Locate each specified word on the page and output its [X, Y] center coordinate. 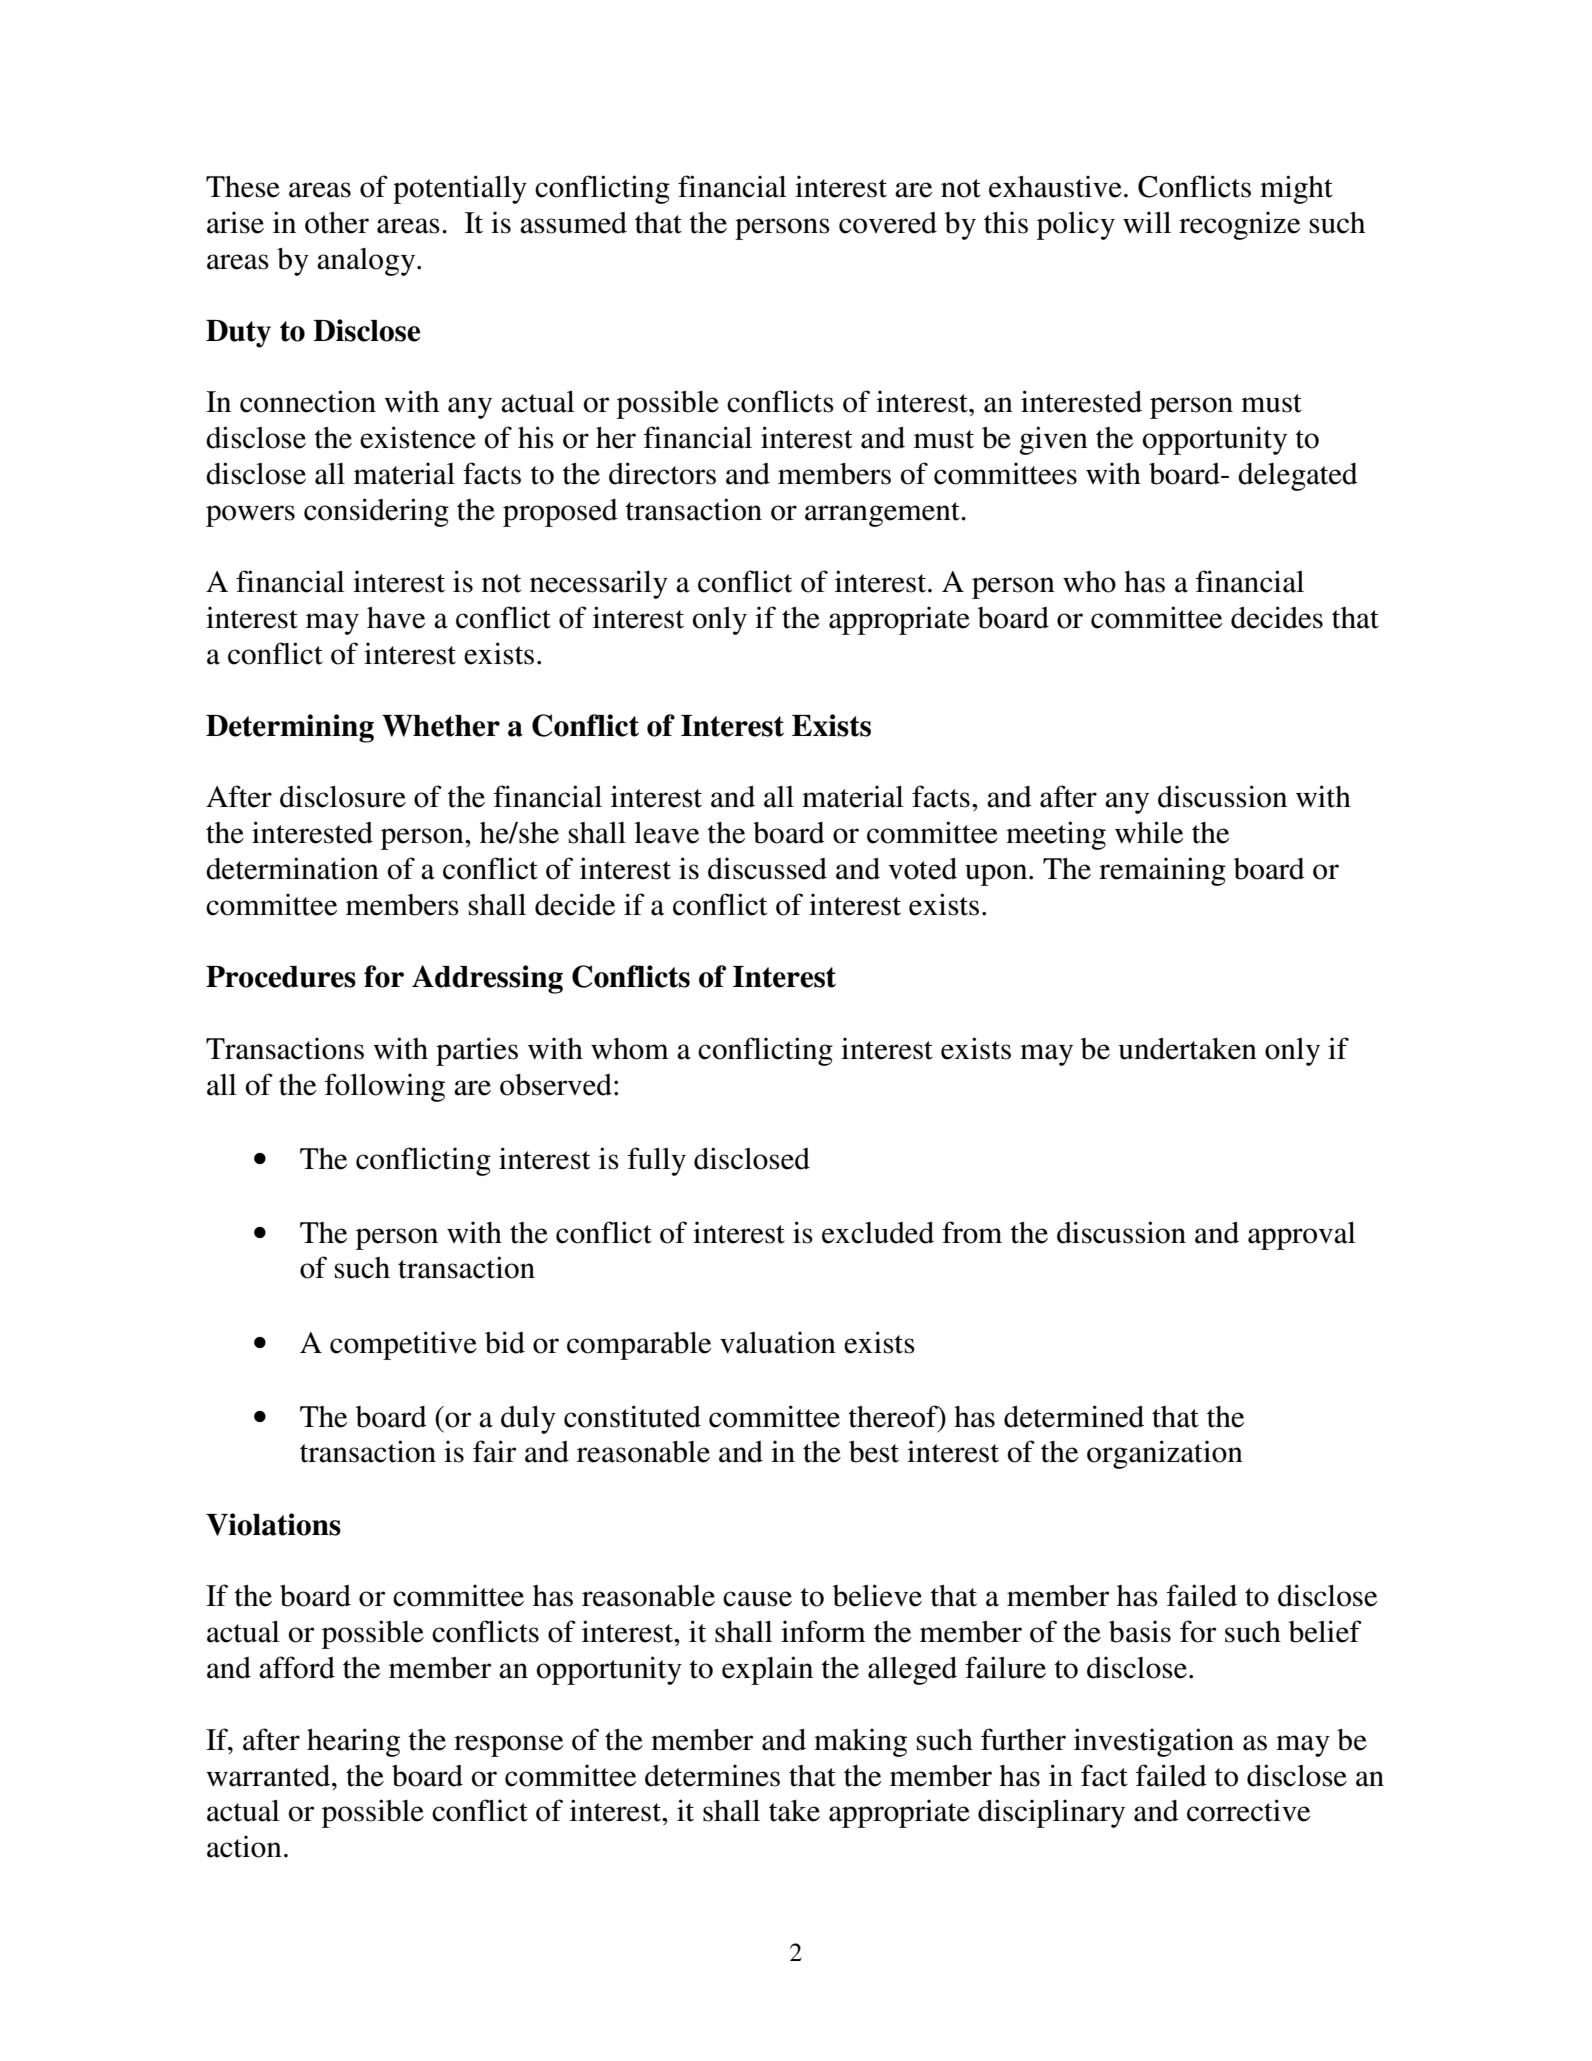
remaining [1162, 871]
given [1053, 440]
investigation [1154, 1742]
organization [1165, 1454]
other [337, 223]
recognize [1239, 225]
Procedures [281, 977]
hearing [353, 1742]
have [396, 618]
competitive [403, 1345]
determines [712, 1775]
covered [888, 223]
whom [630, 1049]
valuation [778, 1342]
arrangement [883, 514]
